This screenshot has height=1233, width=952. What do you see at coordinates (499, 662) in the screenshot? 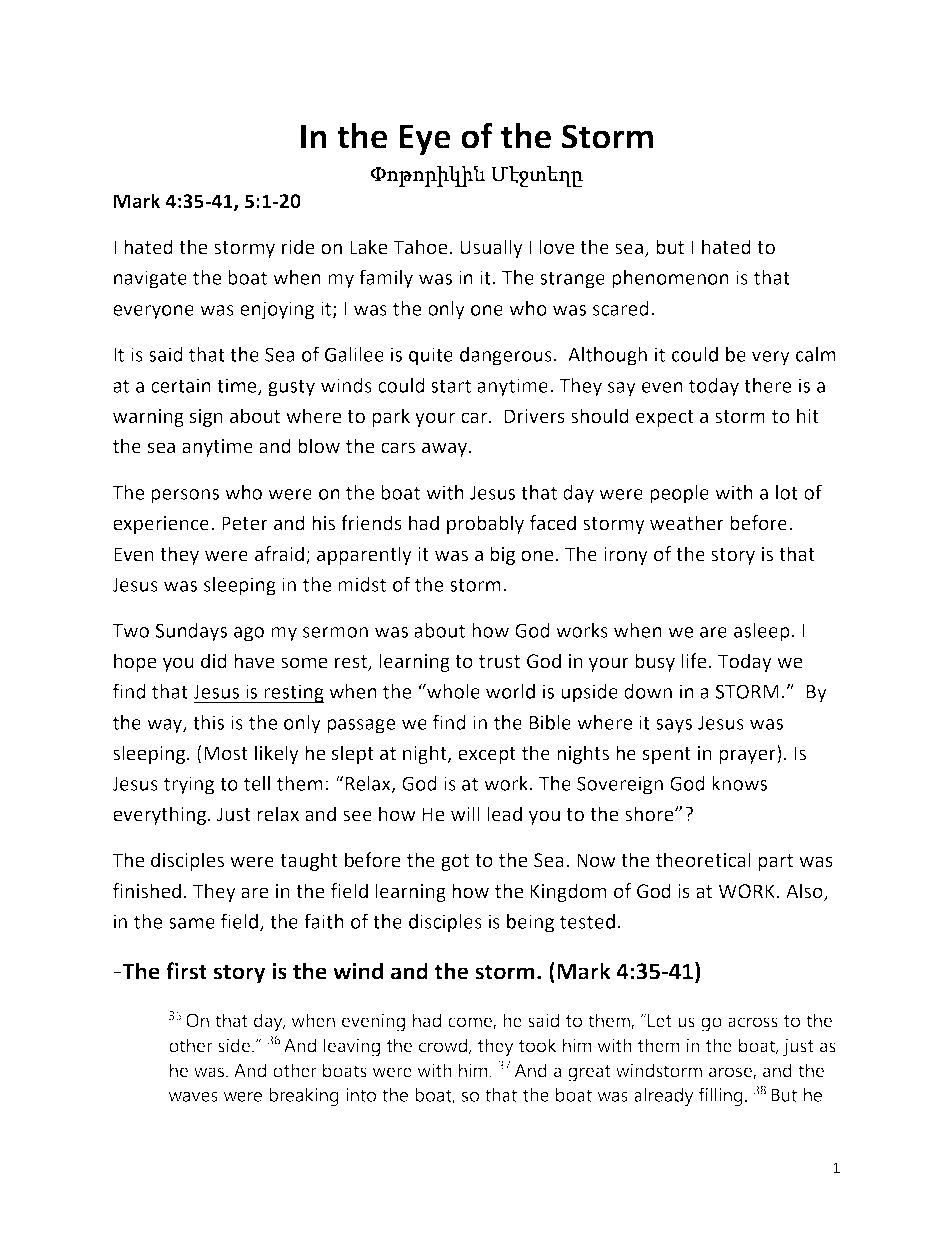
I see `trust` at bounding box center [499, 662].
